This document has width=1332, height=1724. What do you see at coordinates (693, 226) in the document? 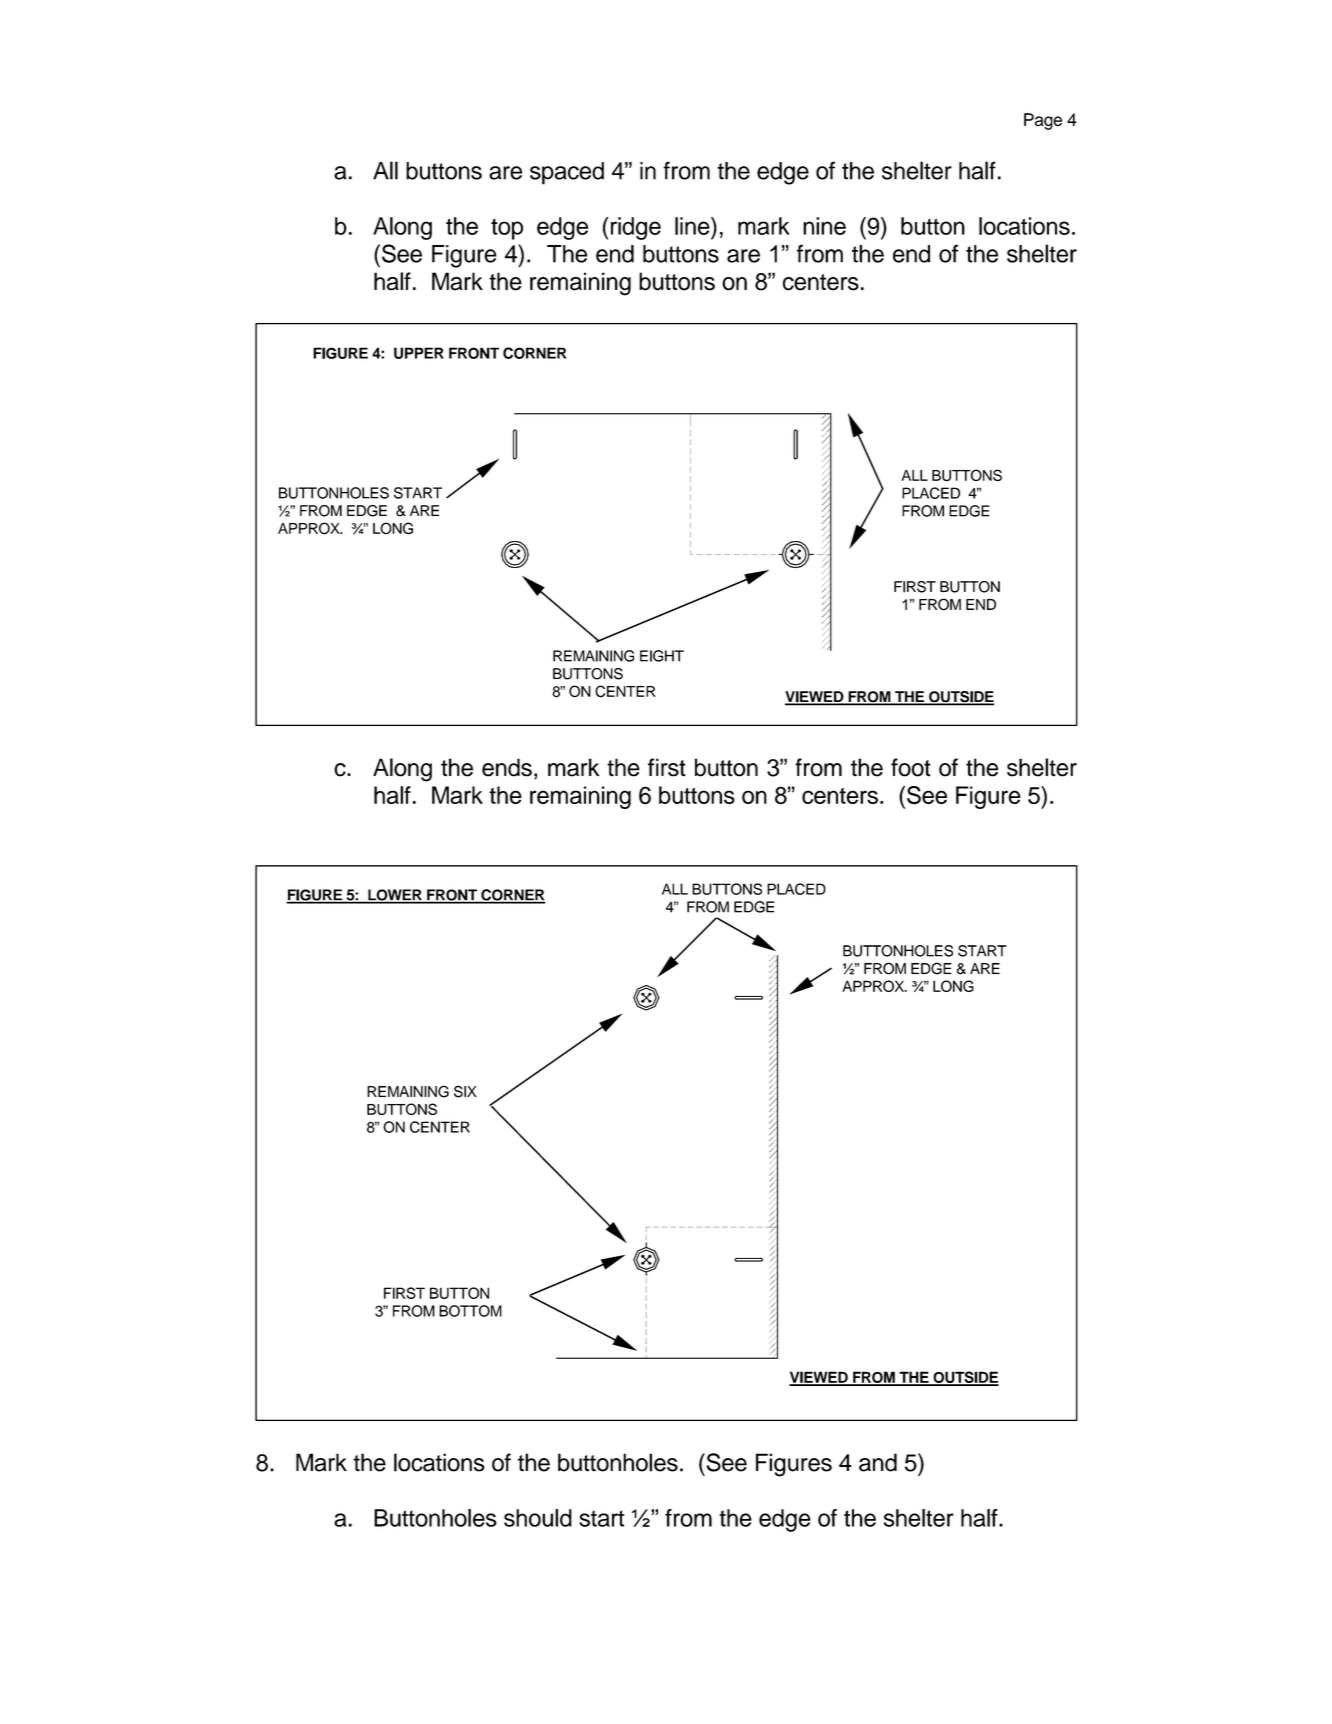
I see `line` at bounding box center [693, 226].
